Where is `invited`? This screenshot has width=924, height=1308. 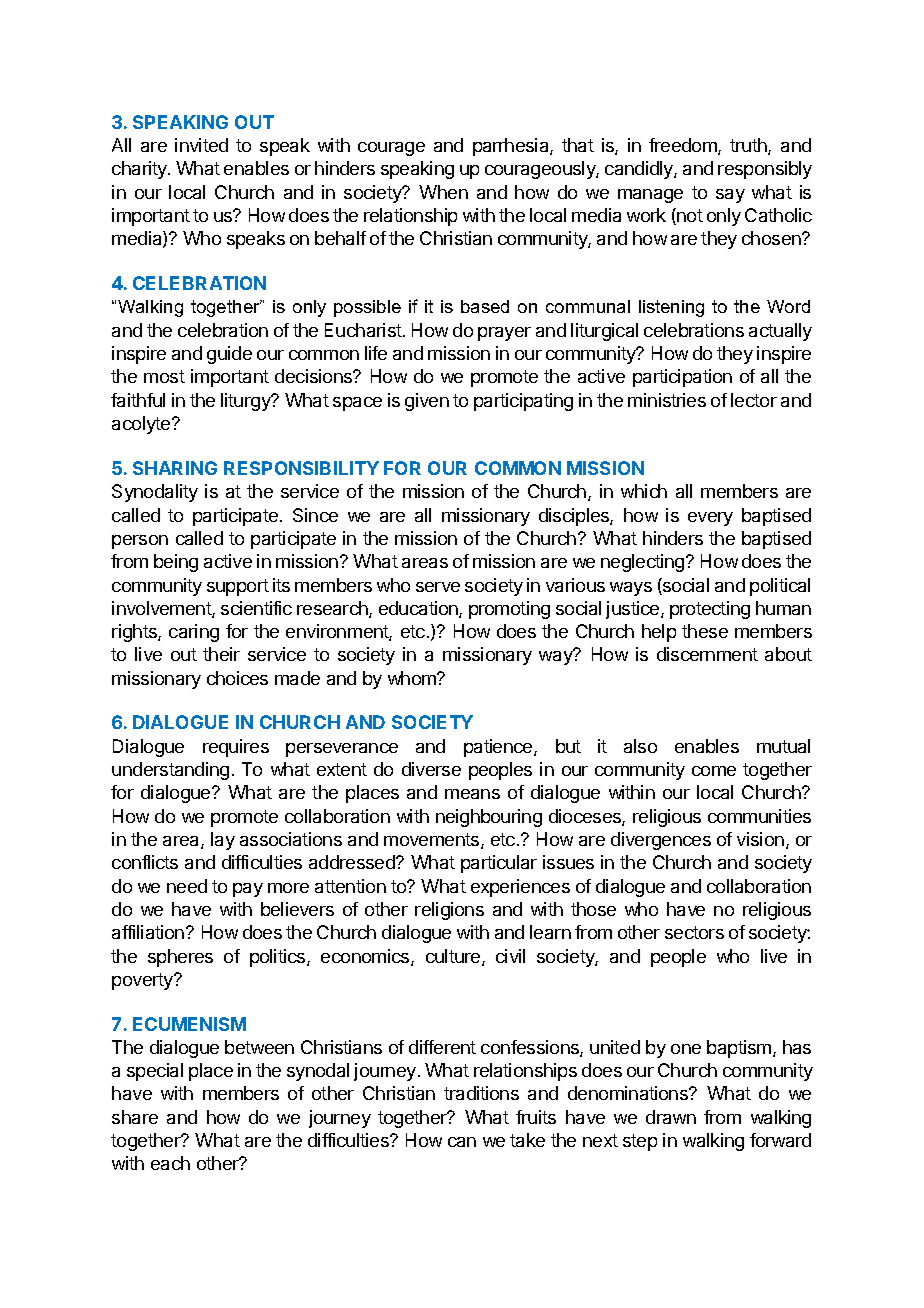 invited is located at coordinates (201, 145).
